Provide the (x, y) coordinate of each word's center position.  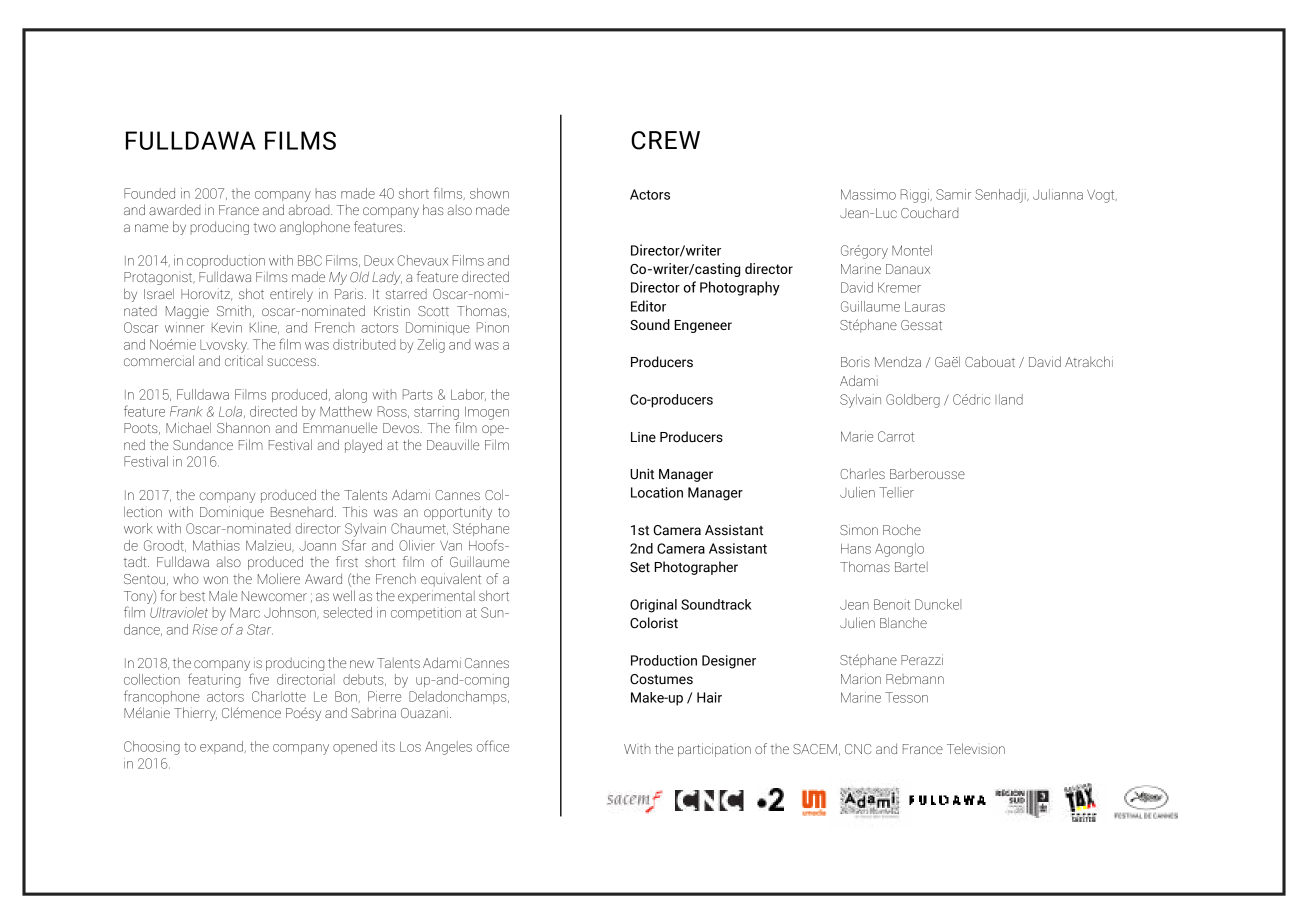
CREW (665, 140)
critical (244, 360)
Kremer (899, 288)
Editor (648, 306)
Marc (245, 612)
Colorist (654, 623)
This (355, 511)
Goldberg (913, 401)
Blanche (903, 622)
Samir (953, 194)
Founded (149, 193)
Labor (468, 395)
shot (251, 293)
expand (222, 747)
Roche (902, 529)
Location (657, 492)
